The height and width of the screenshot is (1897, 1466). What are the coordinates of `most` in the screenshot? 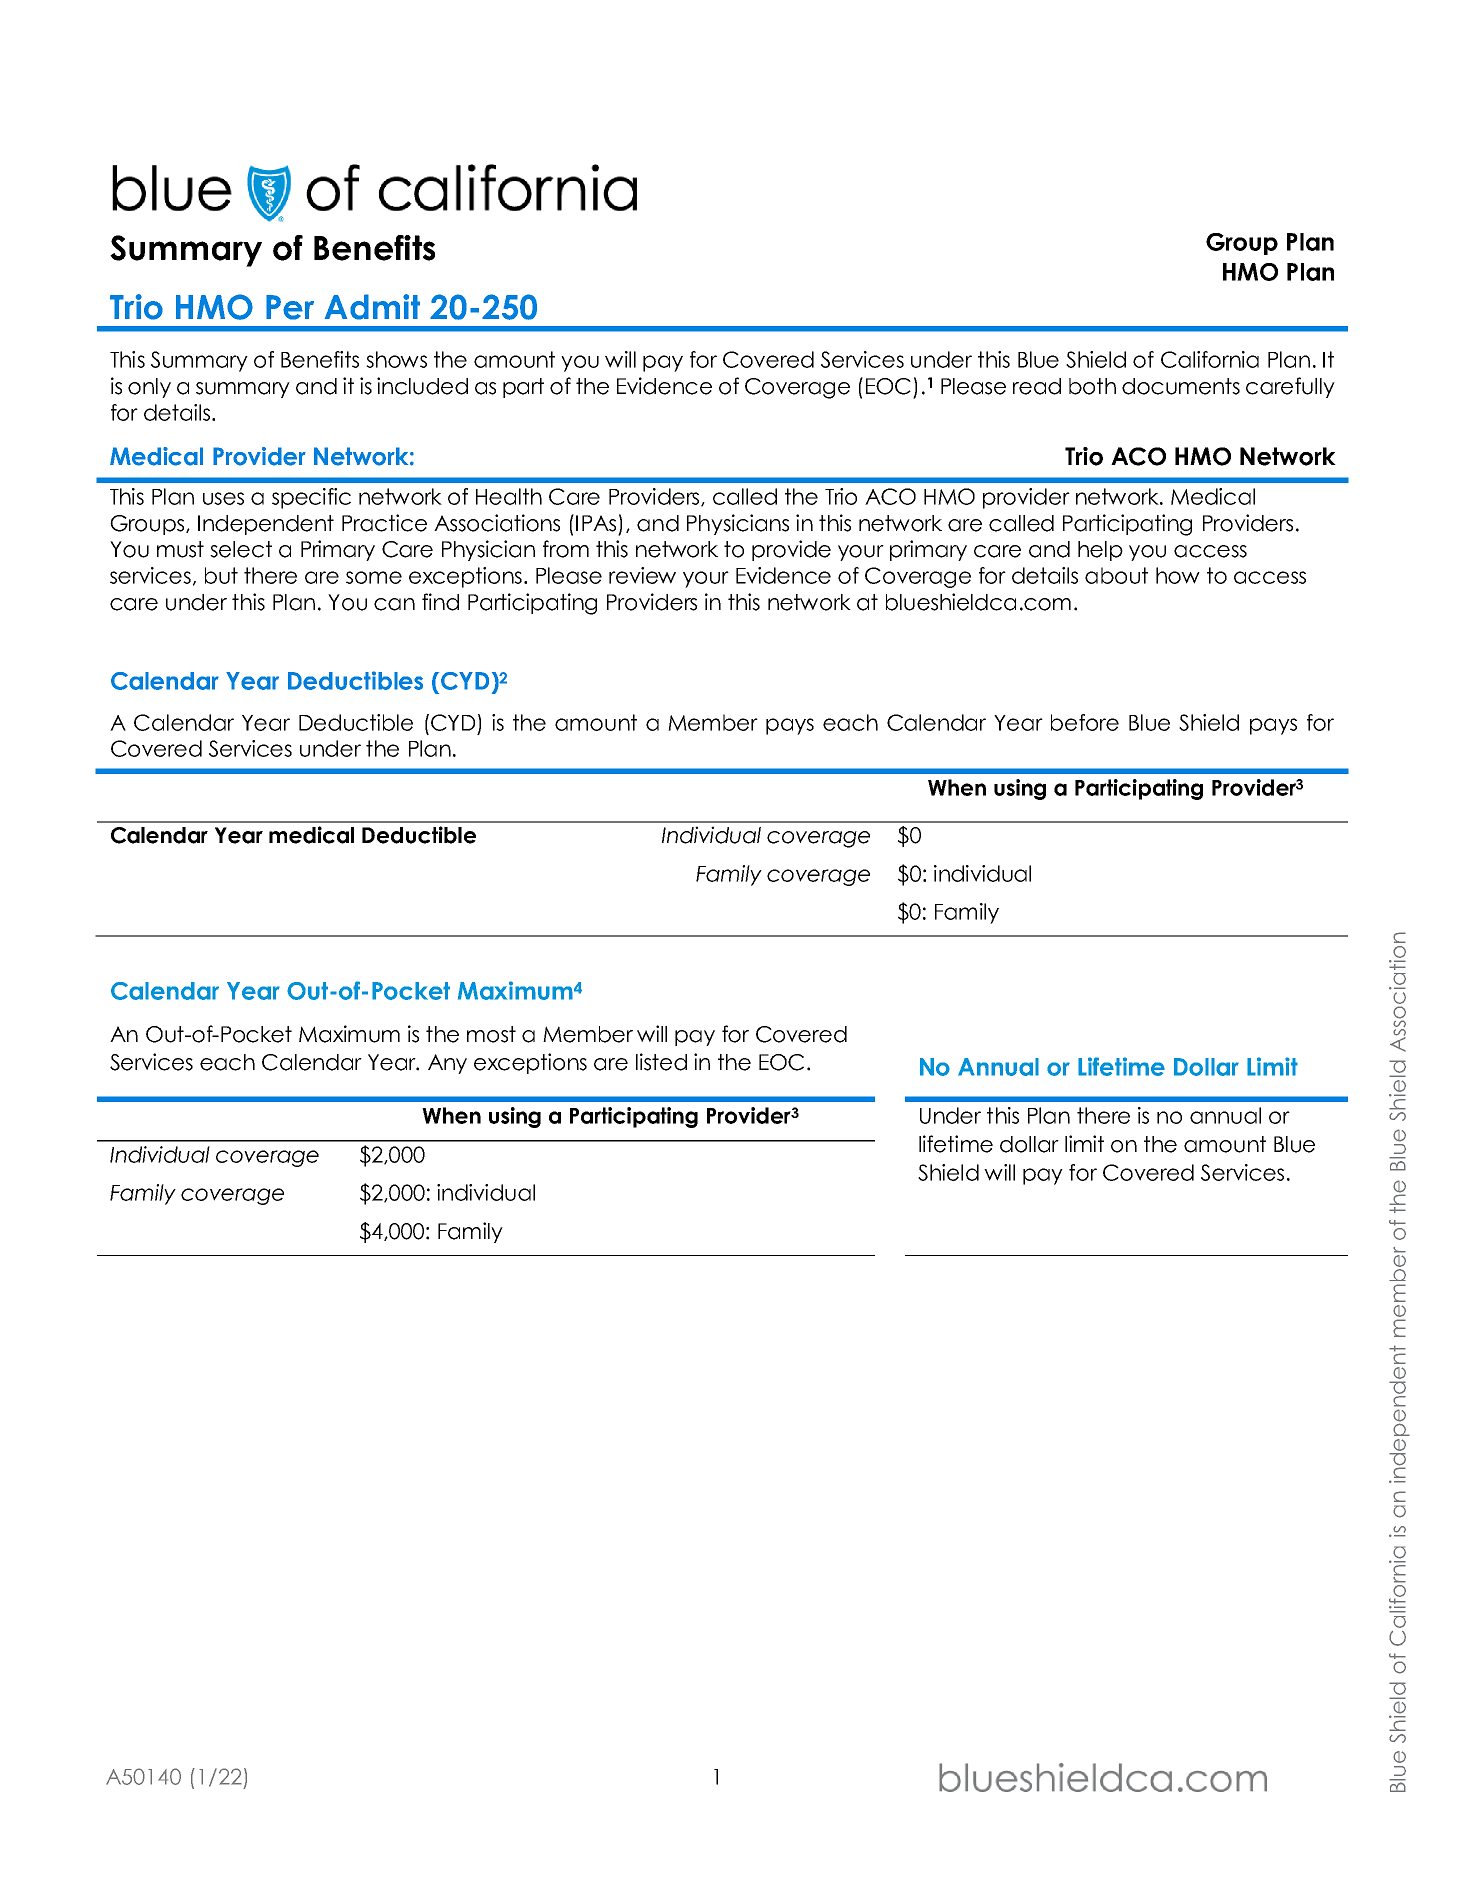 It's located at (491, 1034).
